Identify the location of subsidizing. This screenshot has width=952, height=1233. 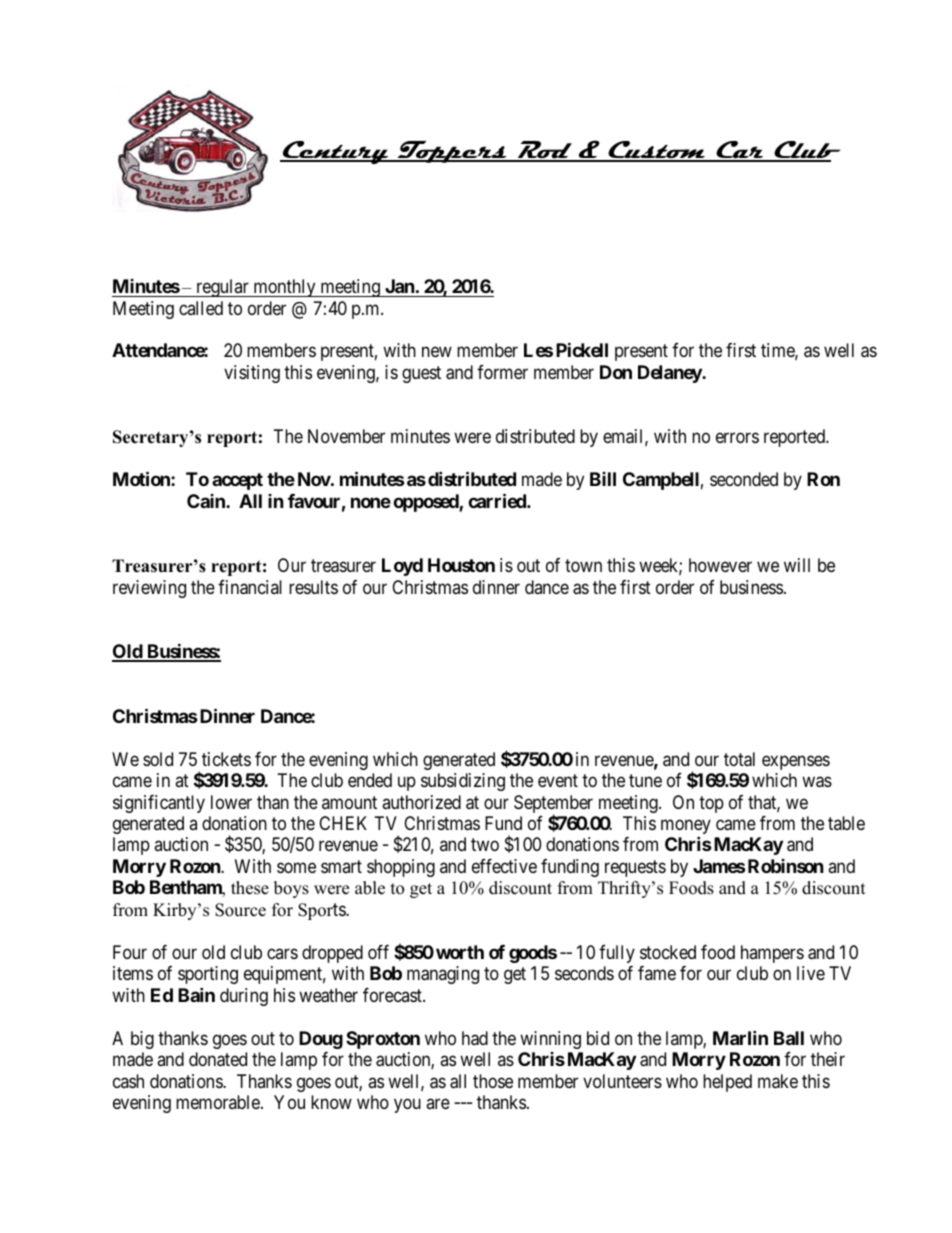
(463, 782).
